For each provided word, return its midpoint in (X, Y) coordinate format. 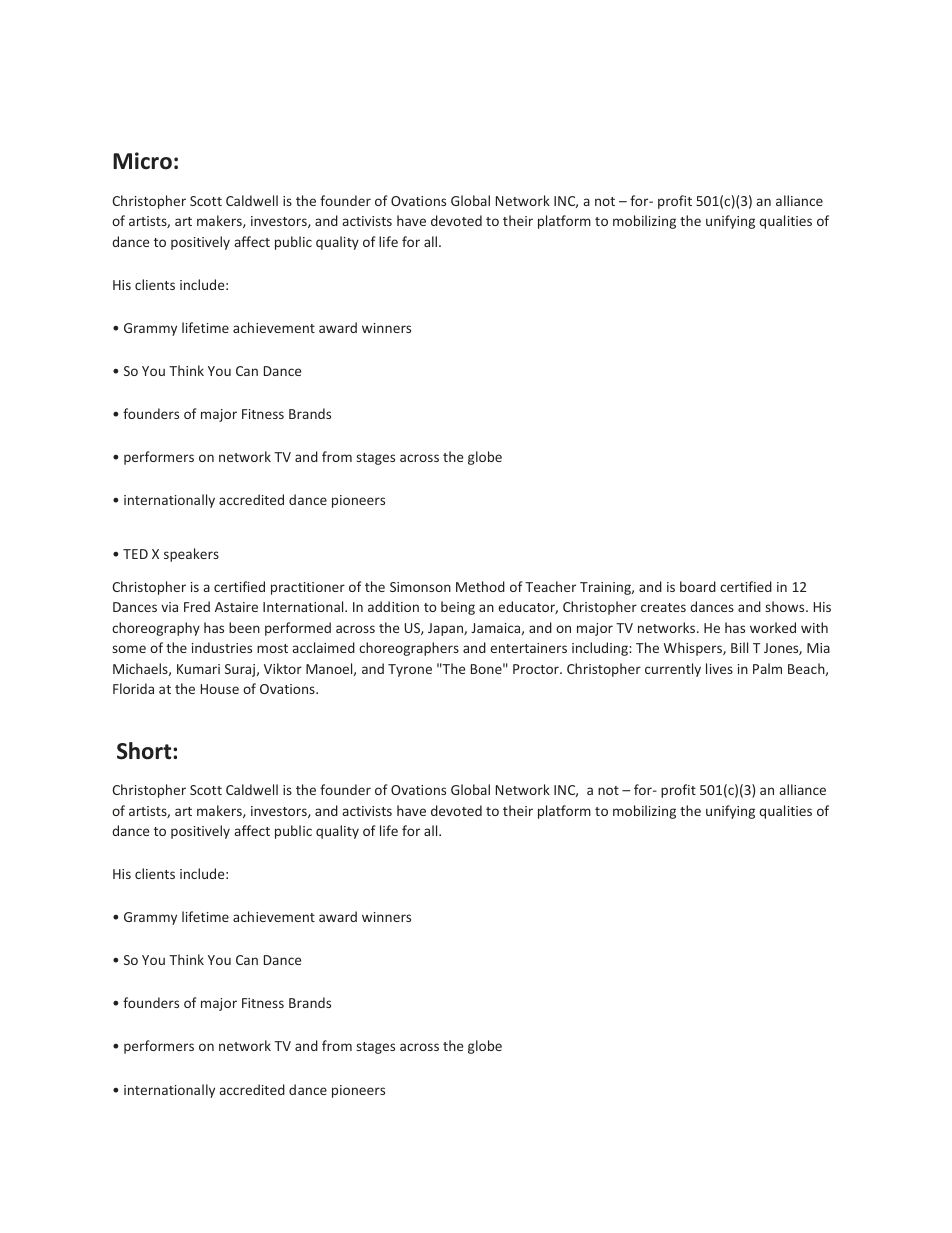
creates (663, 607)
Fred (197, 606)
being (458, 608)
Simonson (420, 587)
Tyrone (410, 670)
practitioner (308, 588)
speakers (191, 555)
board (698, 586)
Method (480, 586)
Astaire (236, 607)
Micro (142, 161)
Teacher (550, 586)
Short (145, 751)
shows (786, 606)
